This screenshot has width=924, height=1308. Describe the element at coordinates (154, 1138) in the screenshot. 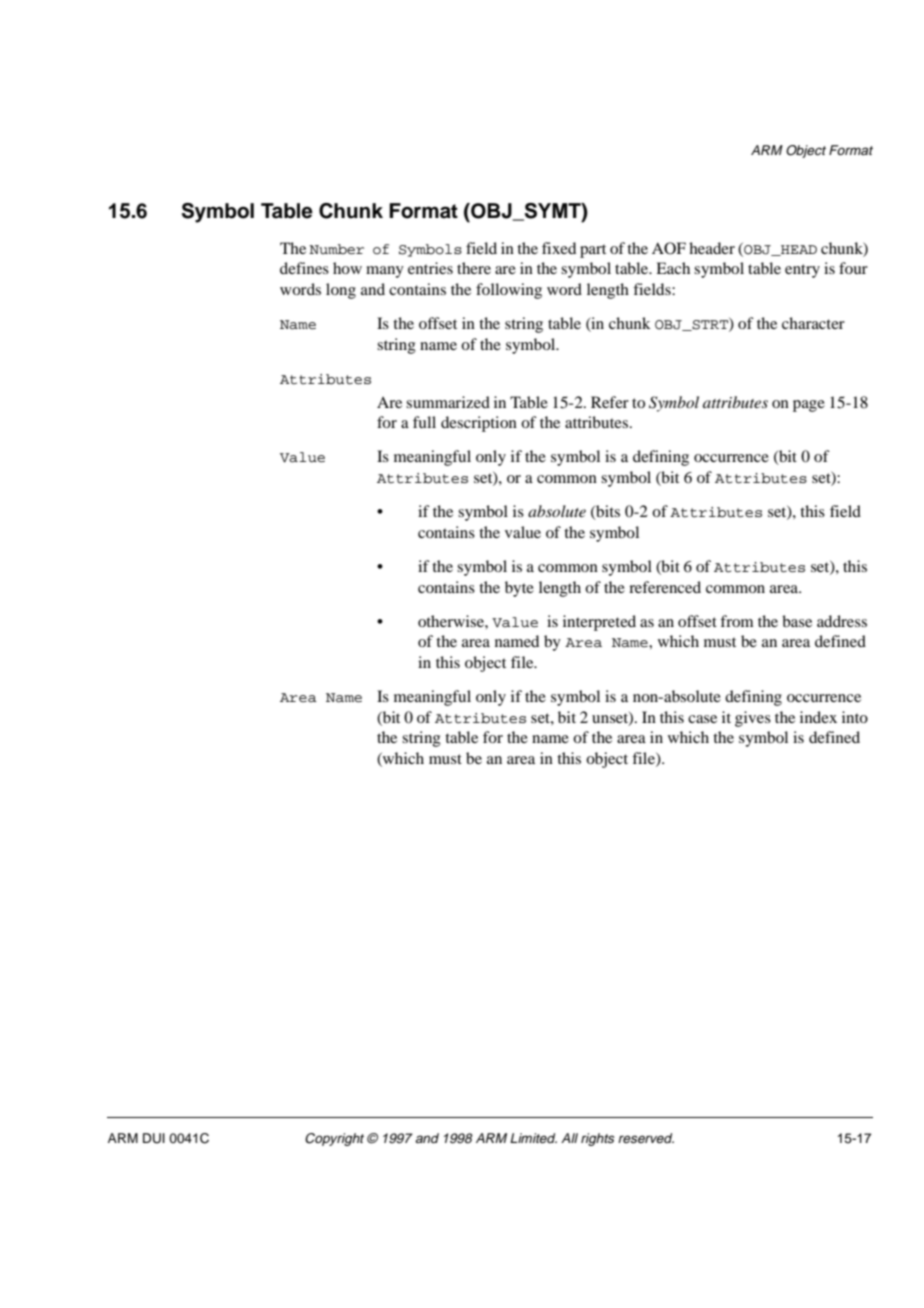

I see `DUI` at that location.
